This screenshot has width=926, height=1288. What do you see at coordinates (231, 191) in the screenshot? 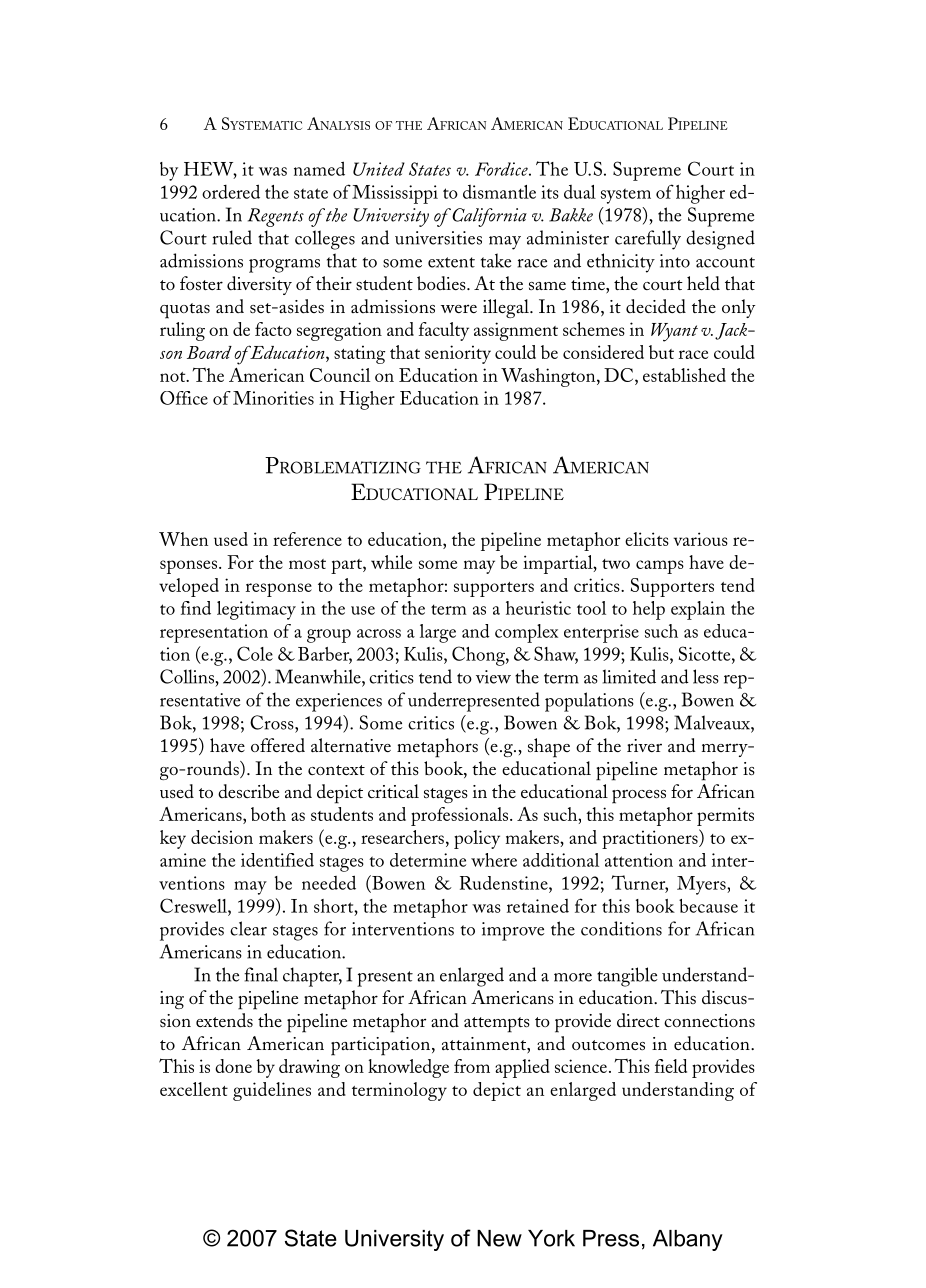
I see `ordered` at bounding box center [231, 191].
